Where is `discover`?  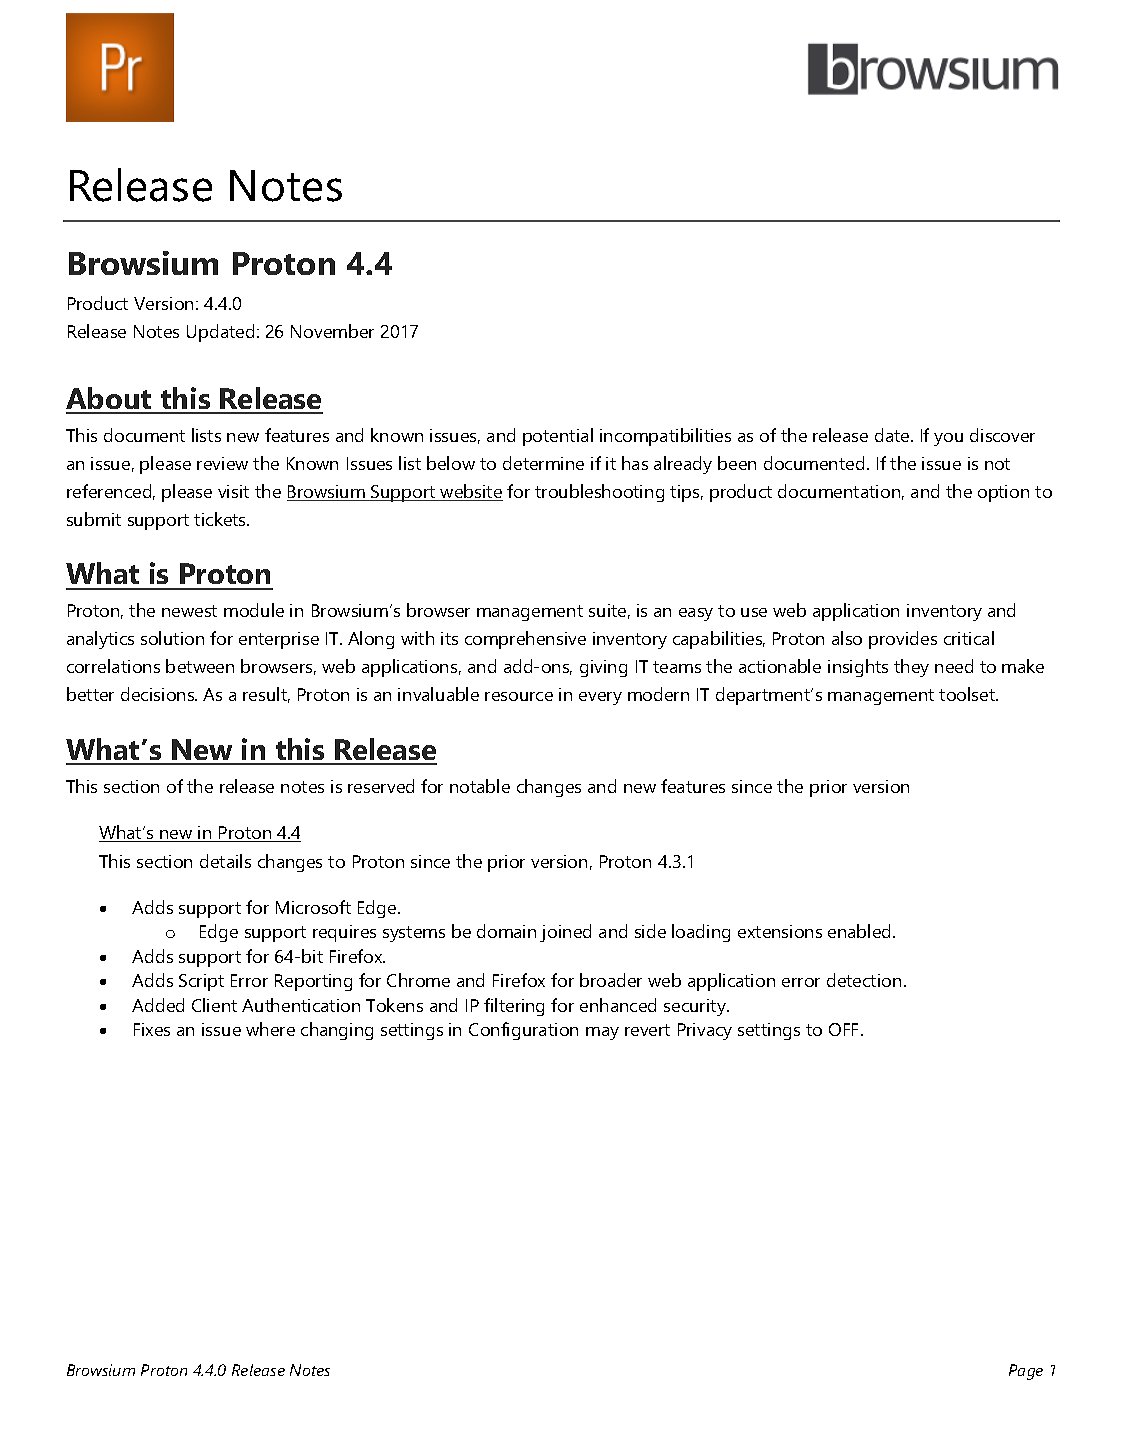 discover is located at coordinates (1002, 435).
